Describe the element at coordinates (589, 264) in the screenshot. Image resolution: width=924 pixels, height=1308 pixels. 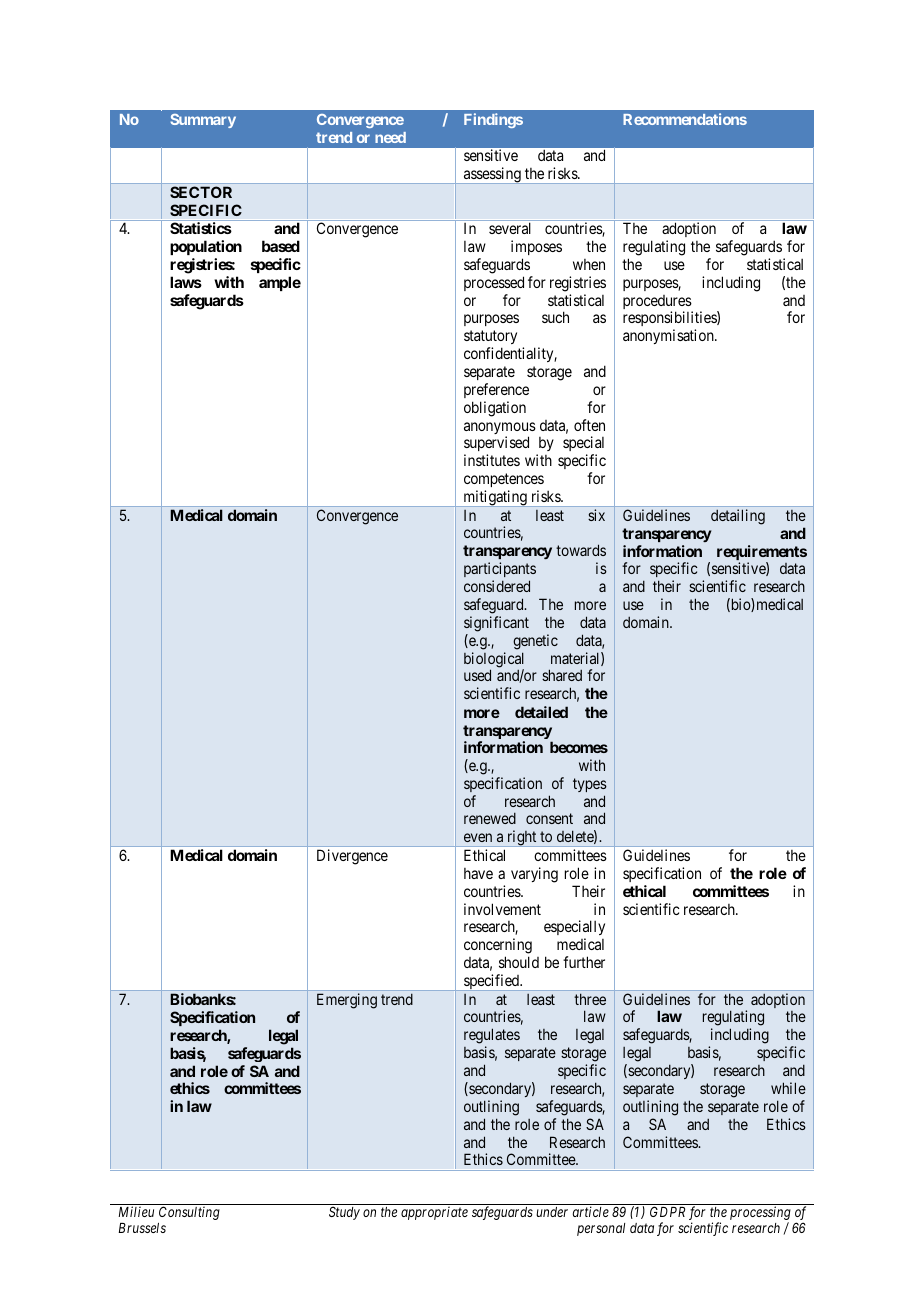
I see `when` at that location.
